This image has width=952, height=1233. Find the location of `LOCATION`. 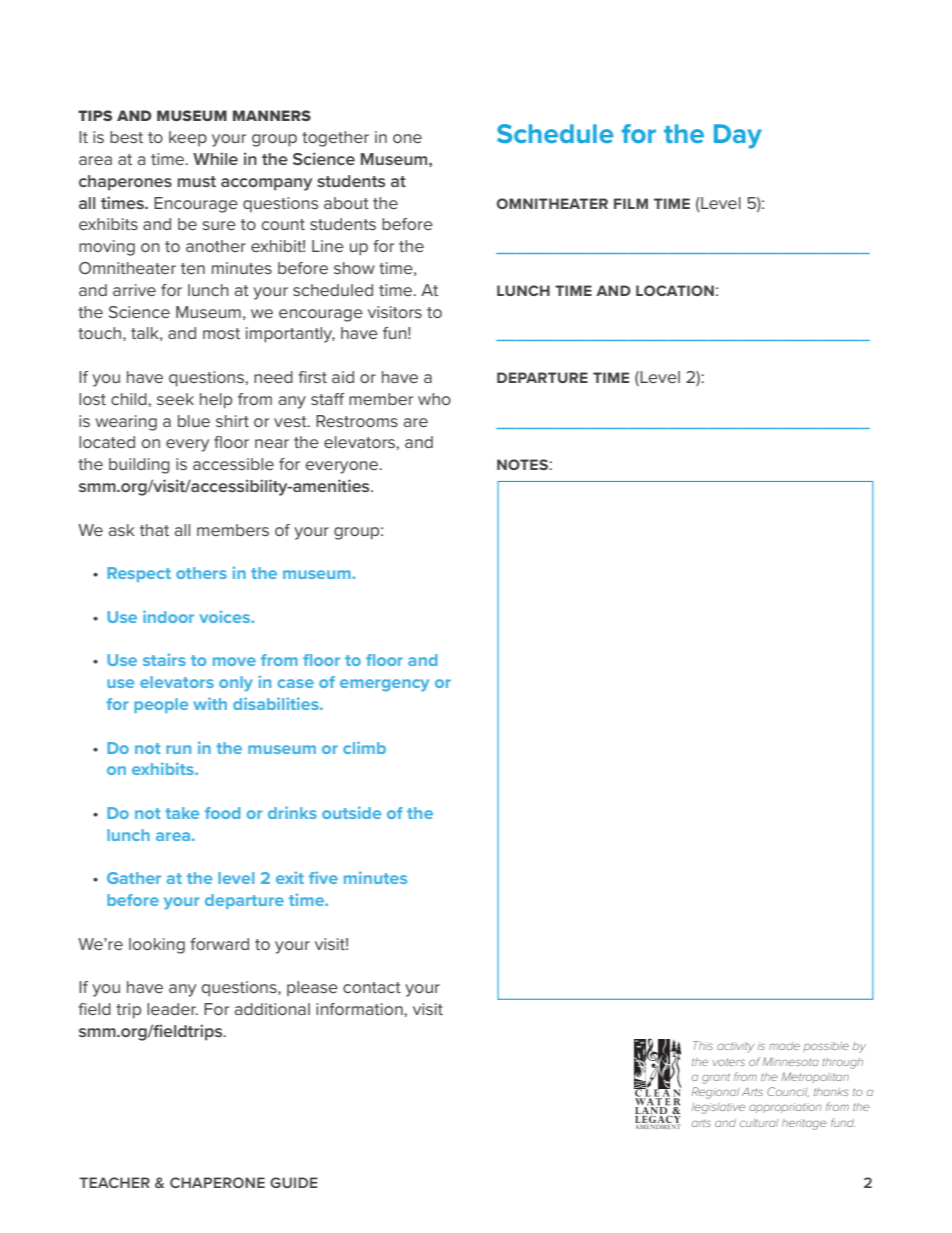

LOCATION is located at coordinates (675, 290).
